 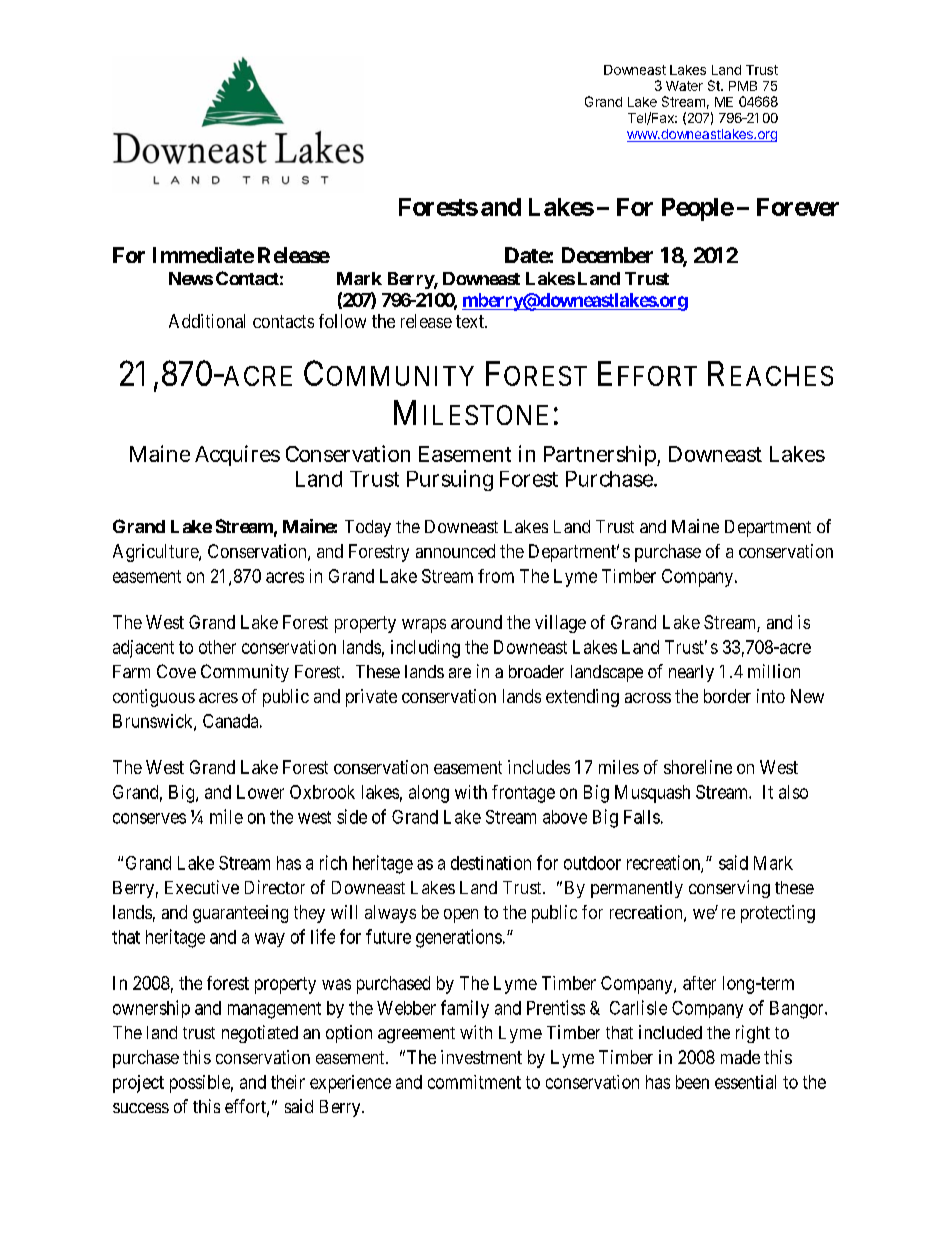 What do you see at coordinates (560, 624) in the page?
I see `village` at bounding box center [560, 624].
